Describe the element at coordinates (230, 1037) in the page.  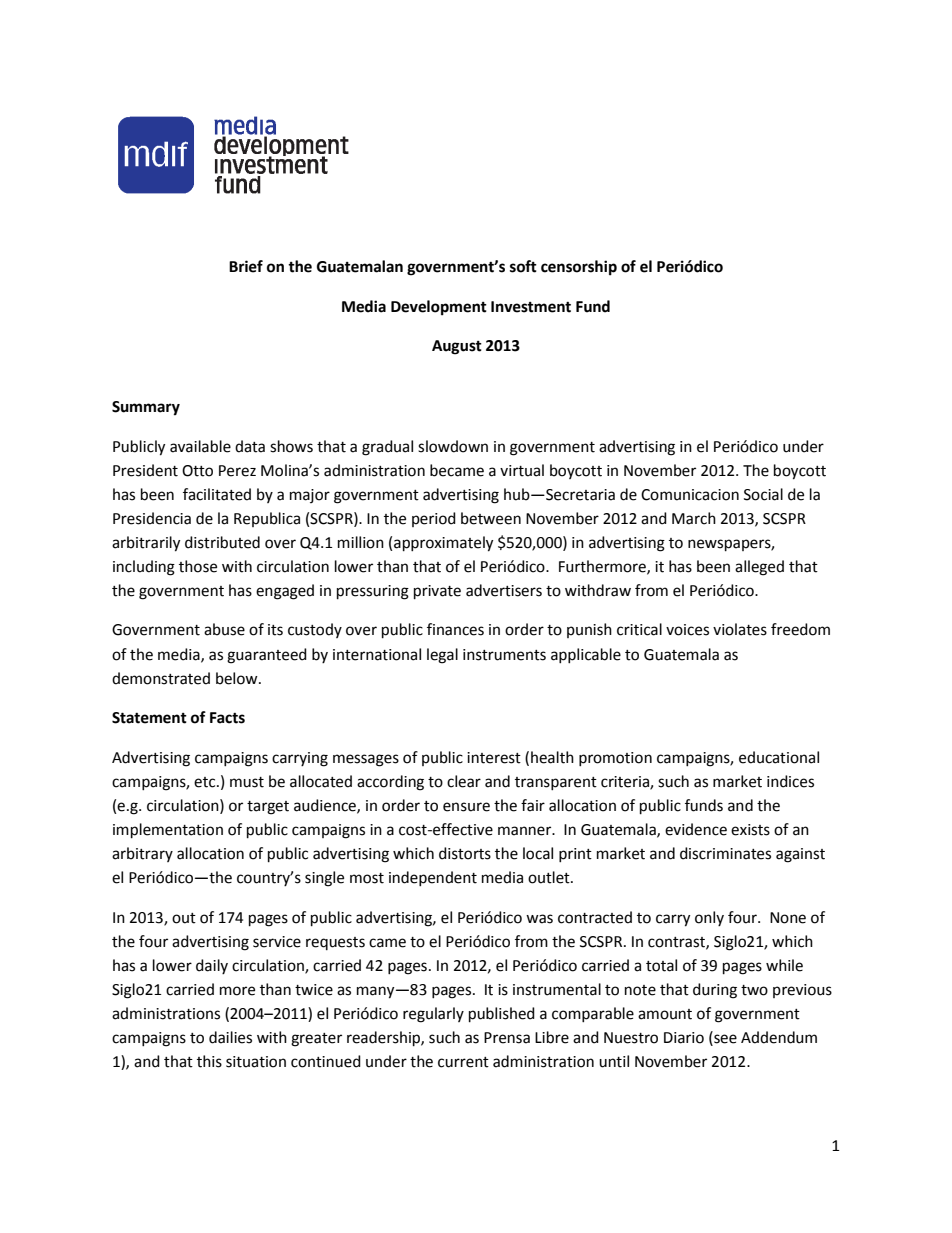
I see `dailies` at that location.
